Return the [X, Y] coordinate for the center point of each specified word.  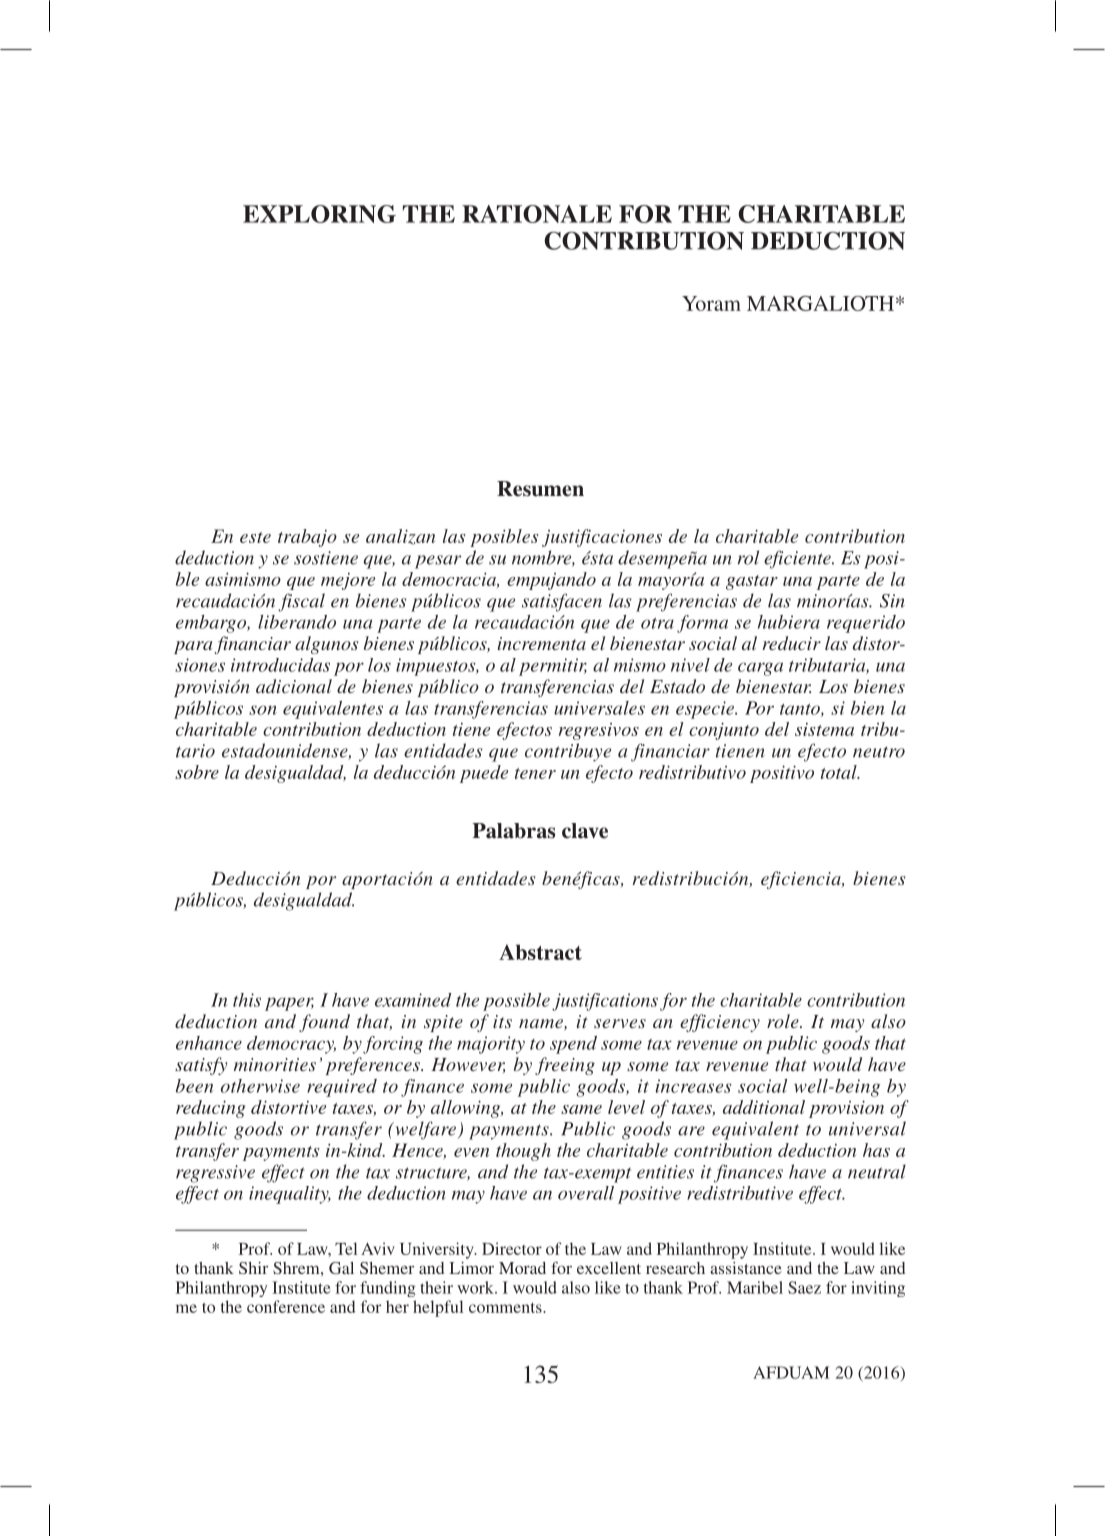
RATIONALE [537, 214]
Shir [253, 1268]
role [784, 1021]
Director [512, 1248]
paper [289, 1004]
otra [657, 623]
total [840, 772]
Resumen [540, 489]
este [255, 537]
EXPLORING [319, 214]
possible [516, 1002]
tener [535, 773]
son [263, 710]
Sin [892, 601]
